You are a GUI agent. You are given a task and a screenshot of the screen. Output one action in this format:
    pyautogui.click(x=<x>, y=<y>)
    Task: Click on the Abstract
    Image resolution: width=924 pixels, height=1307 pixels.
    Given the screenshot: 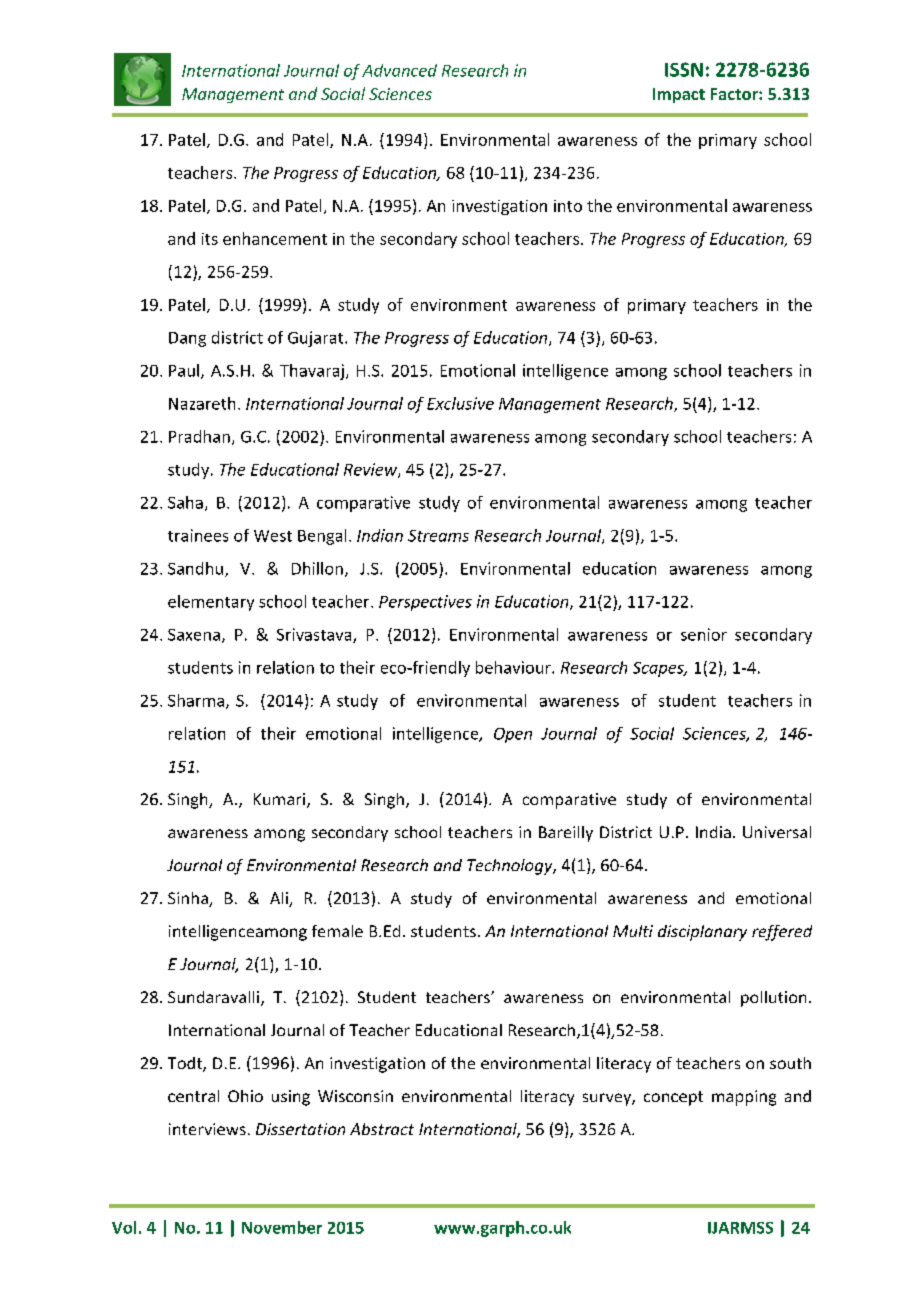 What is the action you would take?
    pyautogui.click(x=382, y=1129)
